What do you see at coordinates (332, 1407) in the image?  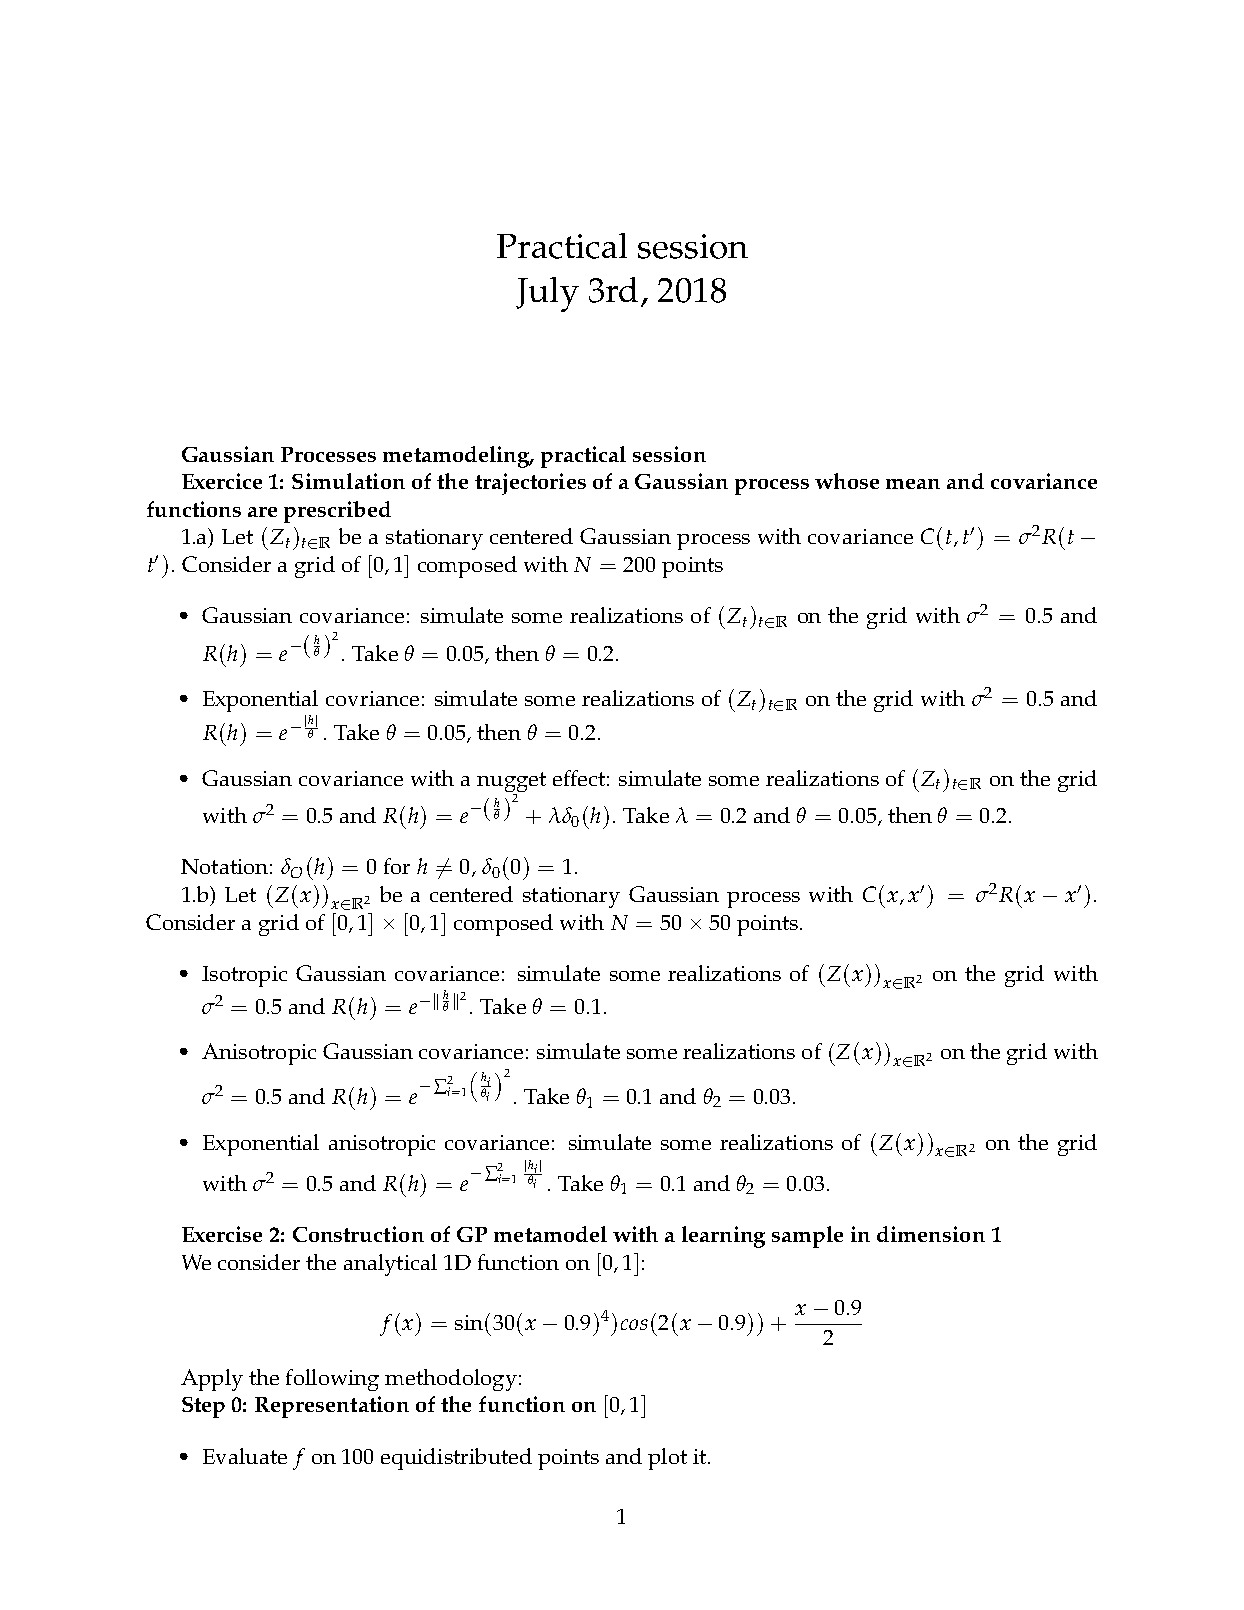 I see `Representation` at bounding box center [332, 1407].
